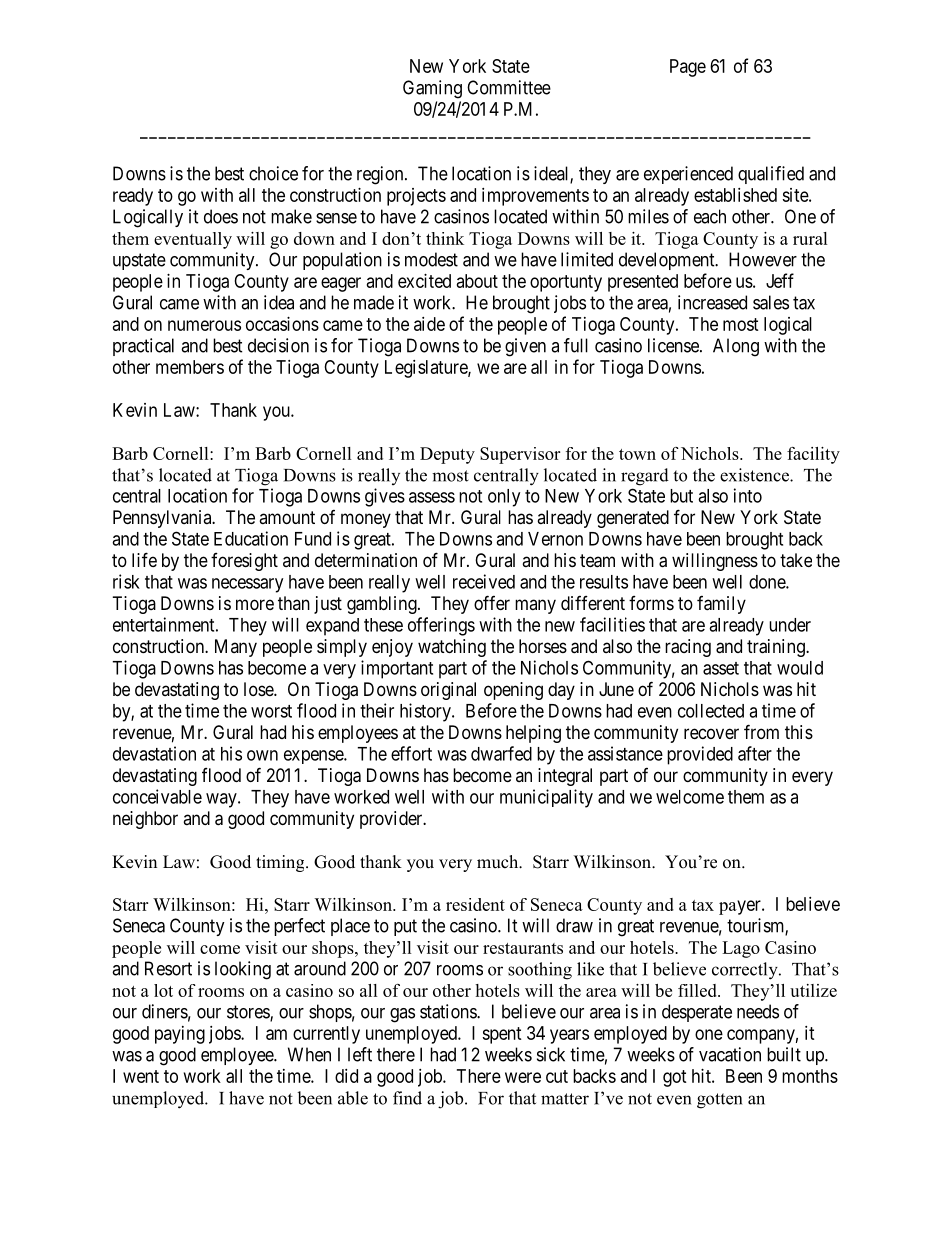 The image size is (952, 1233). Describe the element at coordinates (447, 455) in the document. I see `Deputy` at that location.
